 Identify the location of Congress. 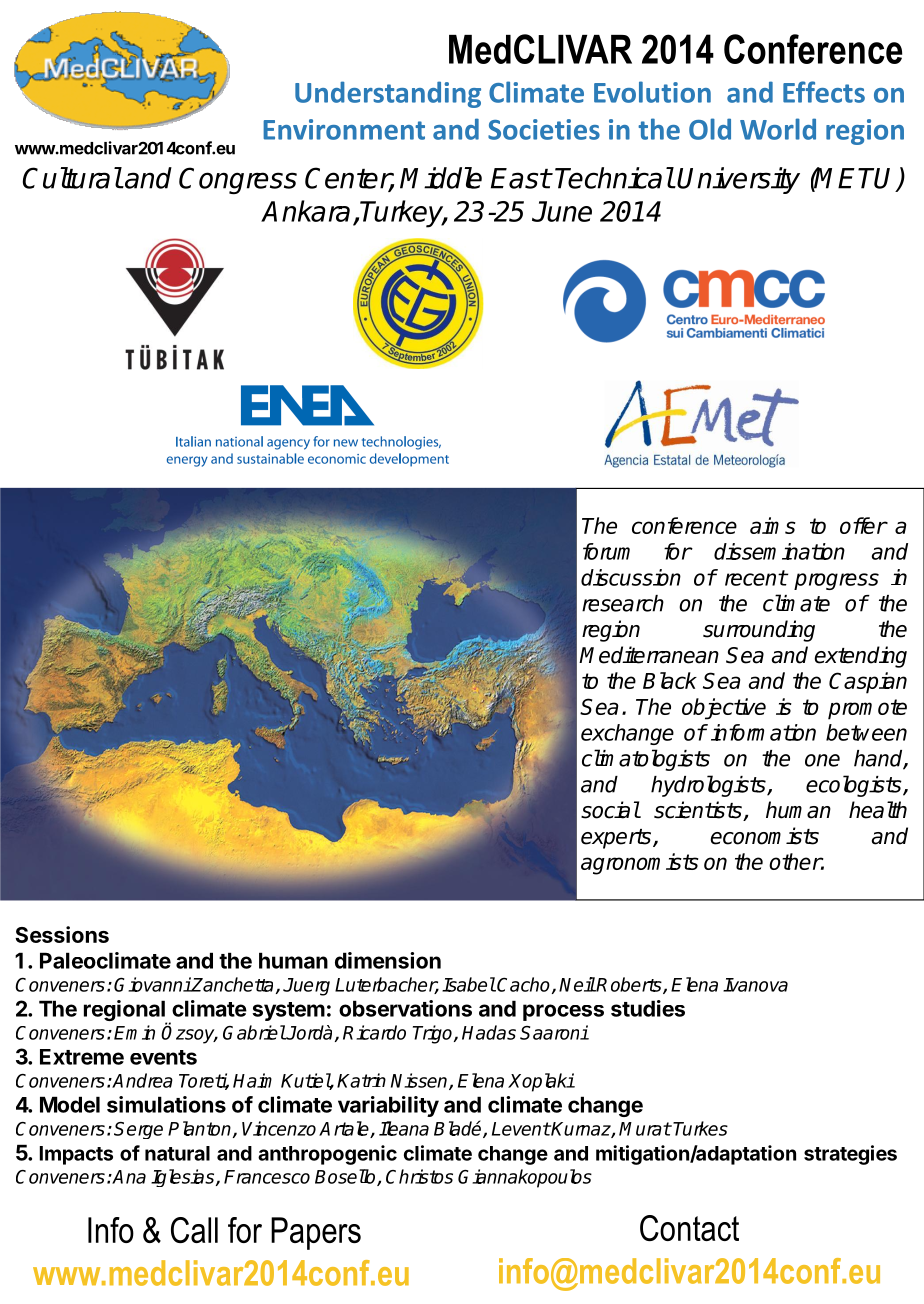
(238, 180).
